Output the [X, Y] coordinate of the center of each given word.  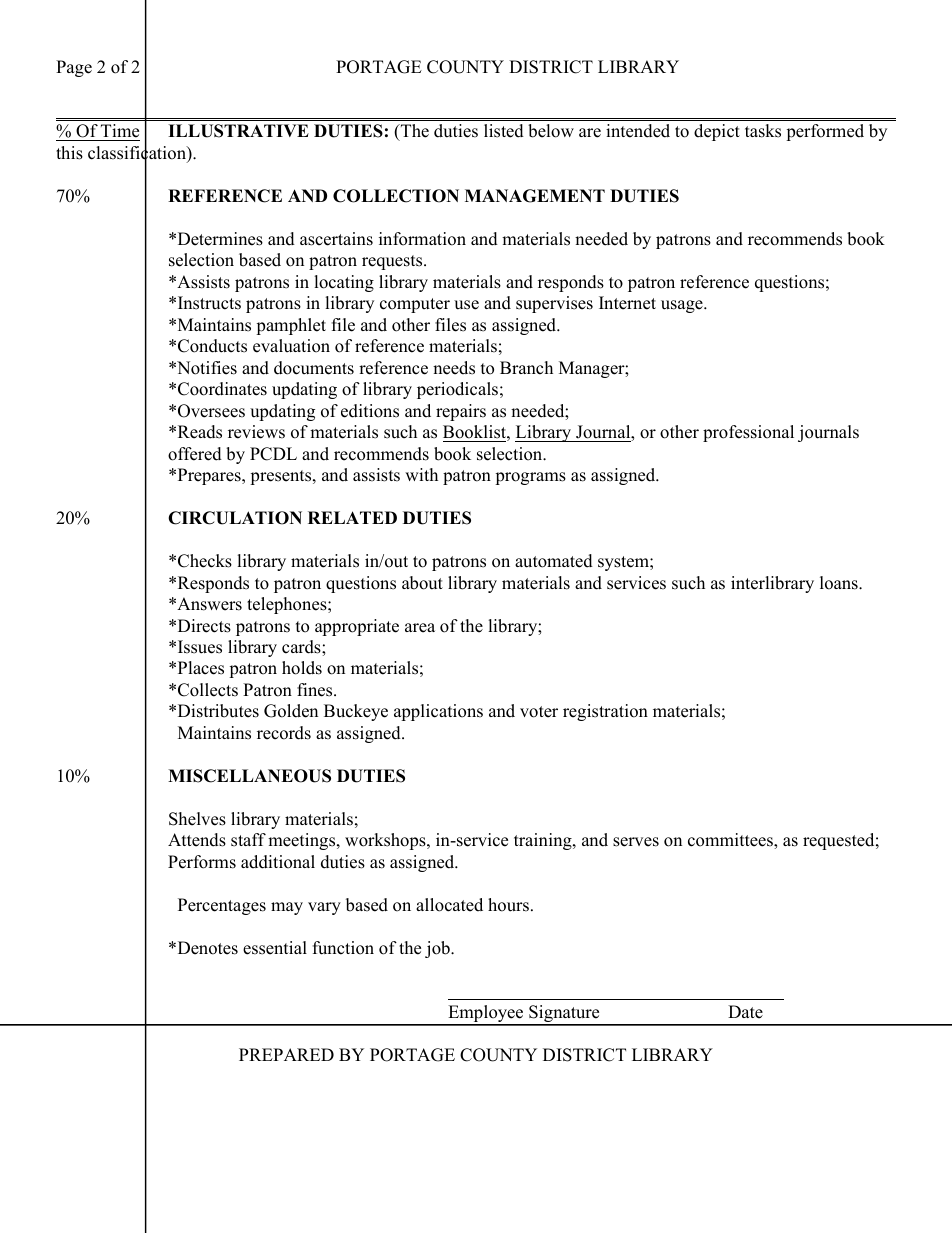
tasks [763, 131]
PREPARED [286, 1054]
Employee [486, 1015]
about [422, 583]
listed [504, 131]
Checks [205, 561]
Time [119, 132]
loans [840, 583]
